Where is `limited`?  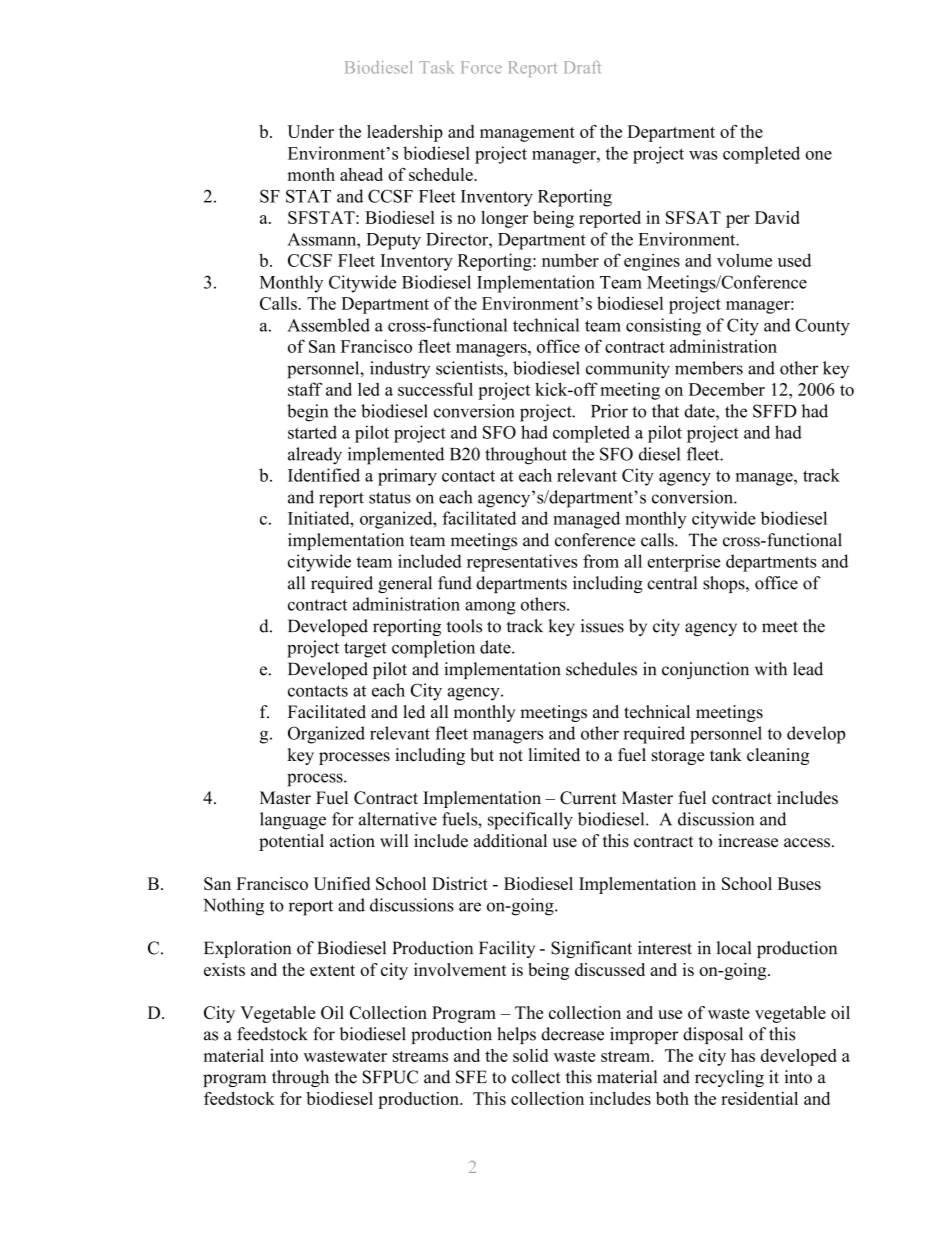 limited is located at coordinates (554, 755).
